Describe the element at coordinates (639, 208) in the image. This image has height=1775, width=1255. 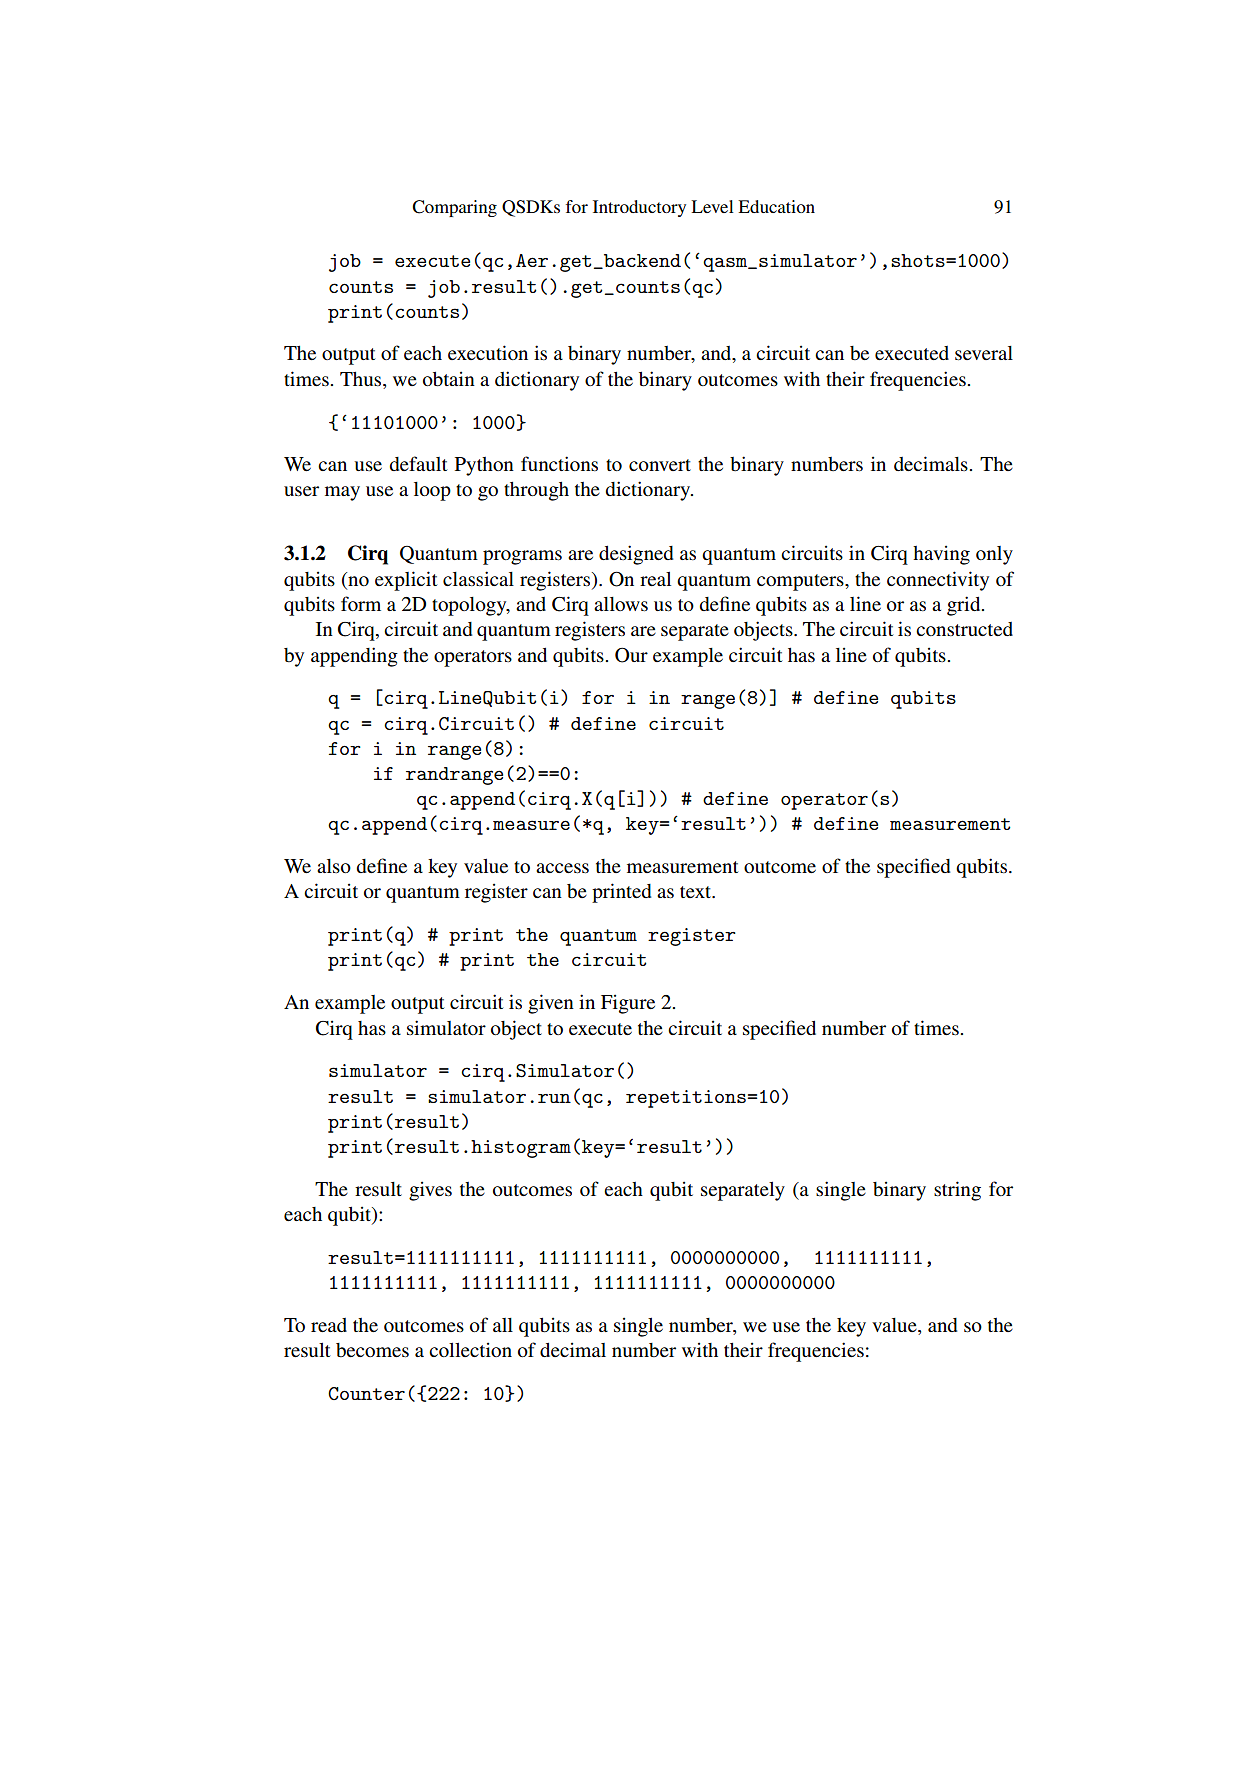
I see `Introductory` at that location.
